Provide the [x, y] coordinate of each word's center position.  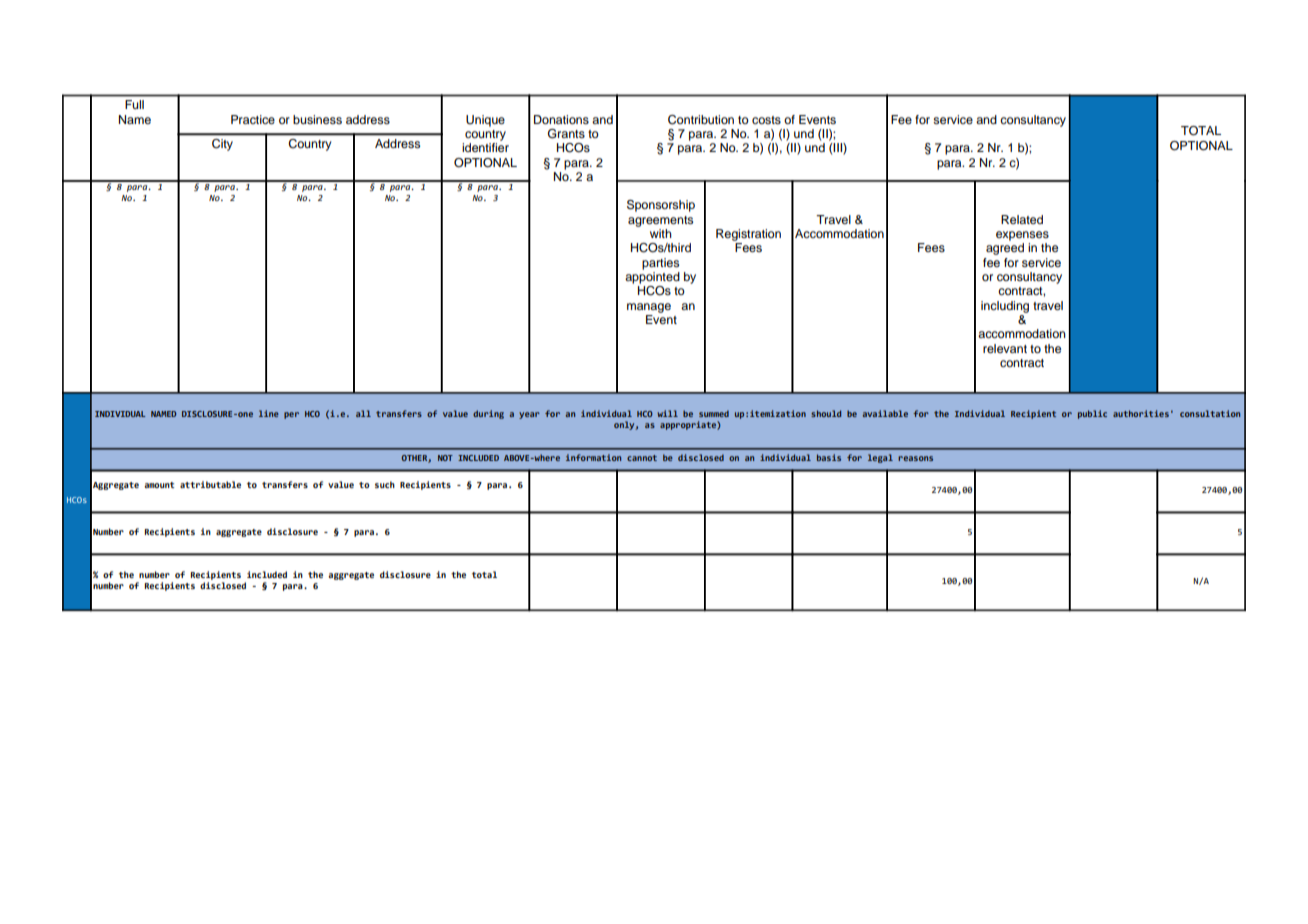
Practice [253, 119]
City [222, 145]
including [1005, 307]
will [667, 413]
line [269, 413]
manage [649, 308]
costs [766, 120]
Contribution [701, 120]
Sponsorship [661, 206]
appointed [652, 278]
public [1092, 414]
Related [1022, 219]
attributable [210, 484]
